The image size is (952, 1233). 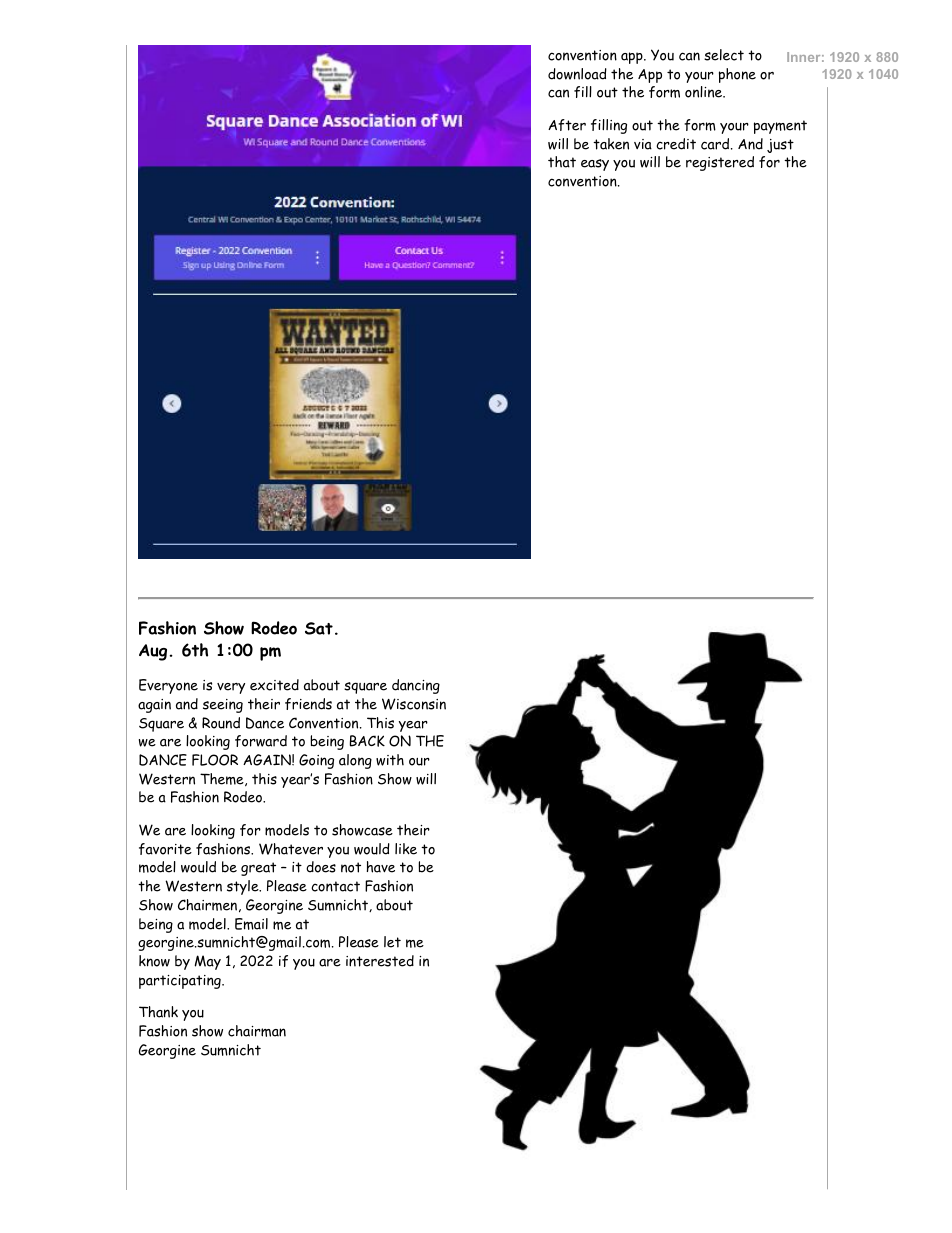 I want to click on interested, so click(x=380, y=961).
